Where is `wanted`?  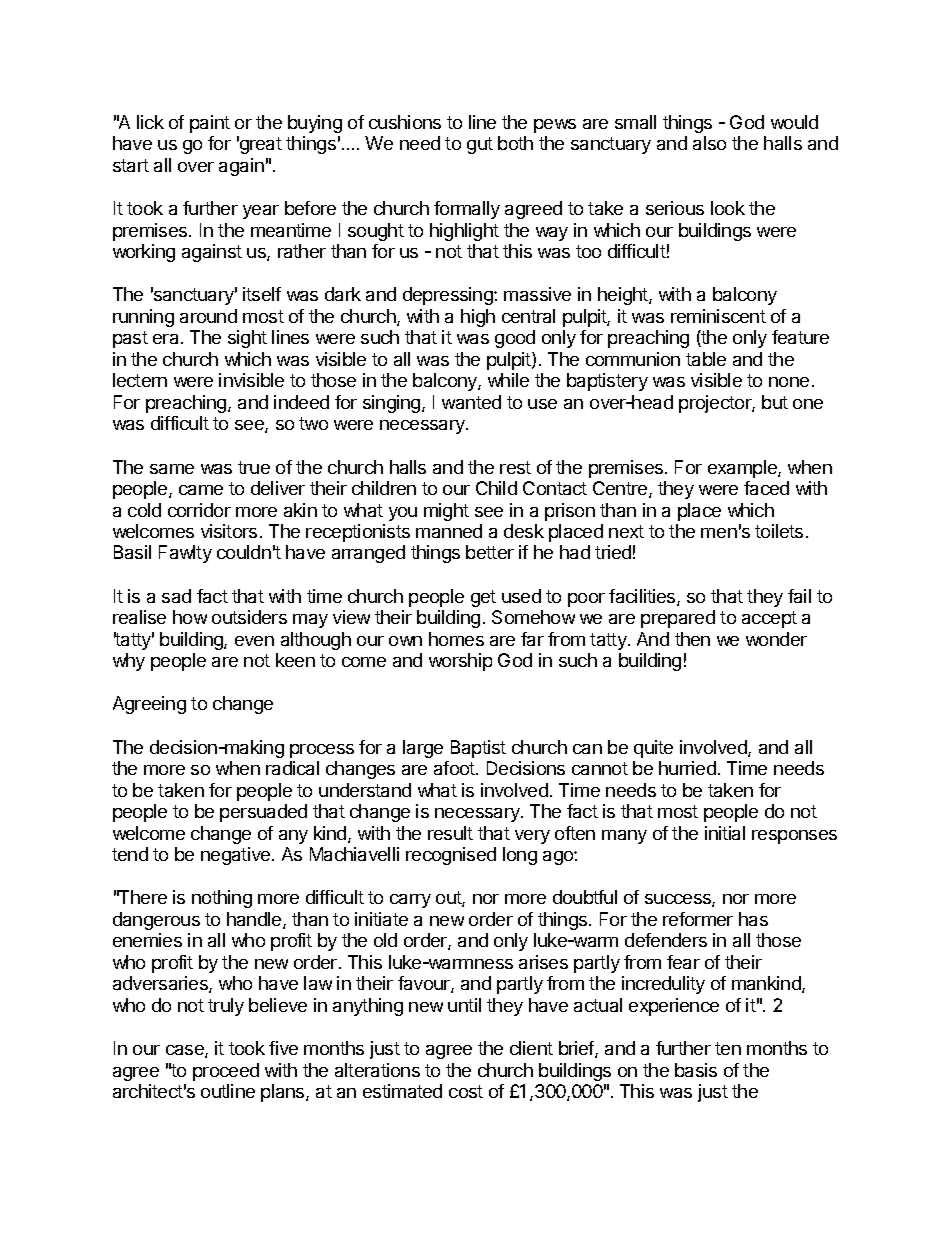 wanted is located at coordinates (471, 402).
